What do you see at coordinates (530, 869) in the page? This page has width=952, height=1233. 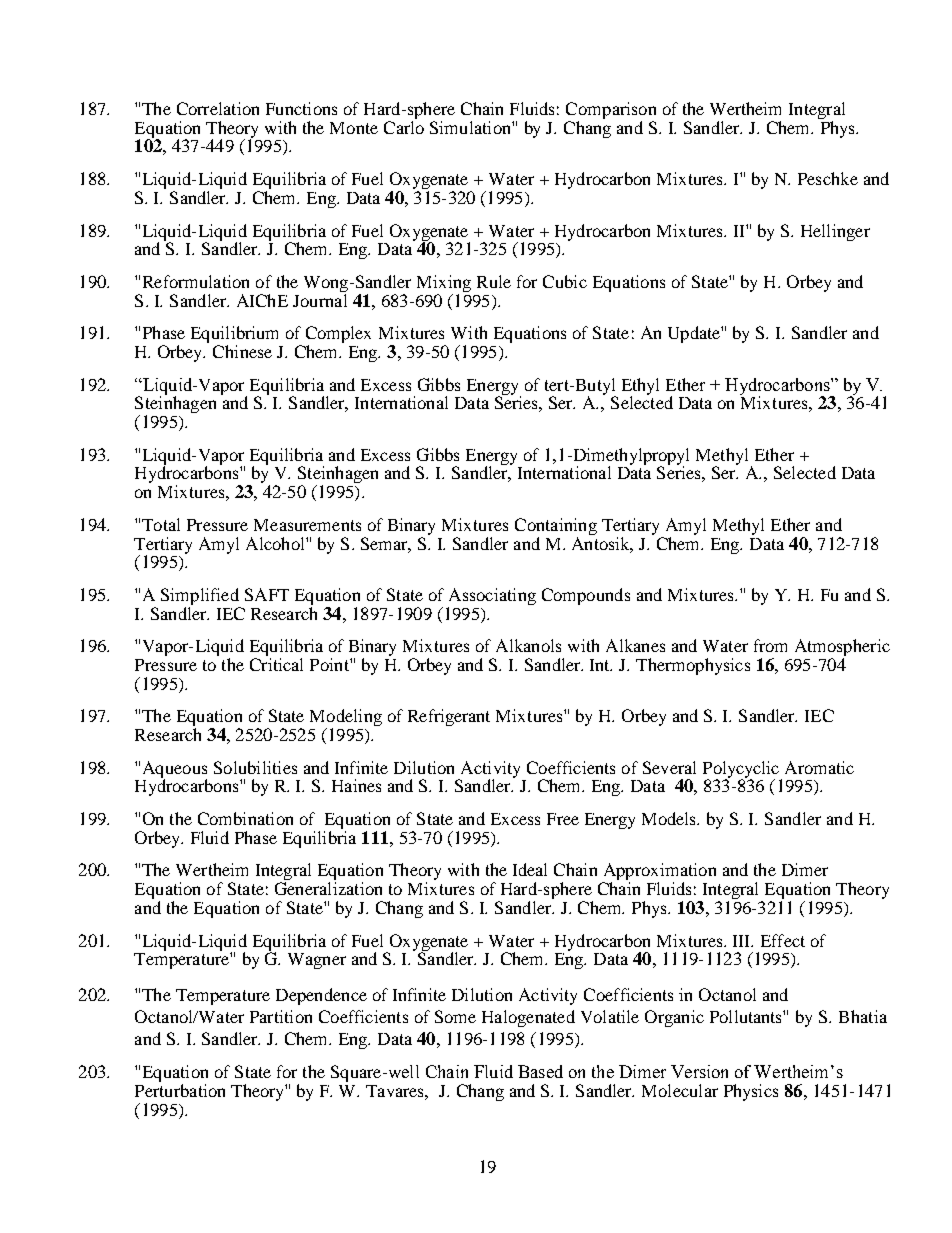 I see `Ideal` at bounding box center [530, 869].
